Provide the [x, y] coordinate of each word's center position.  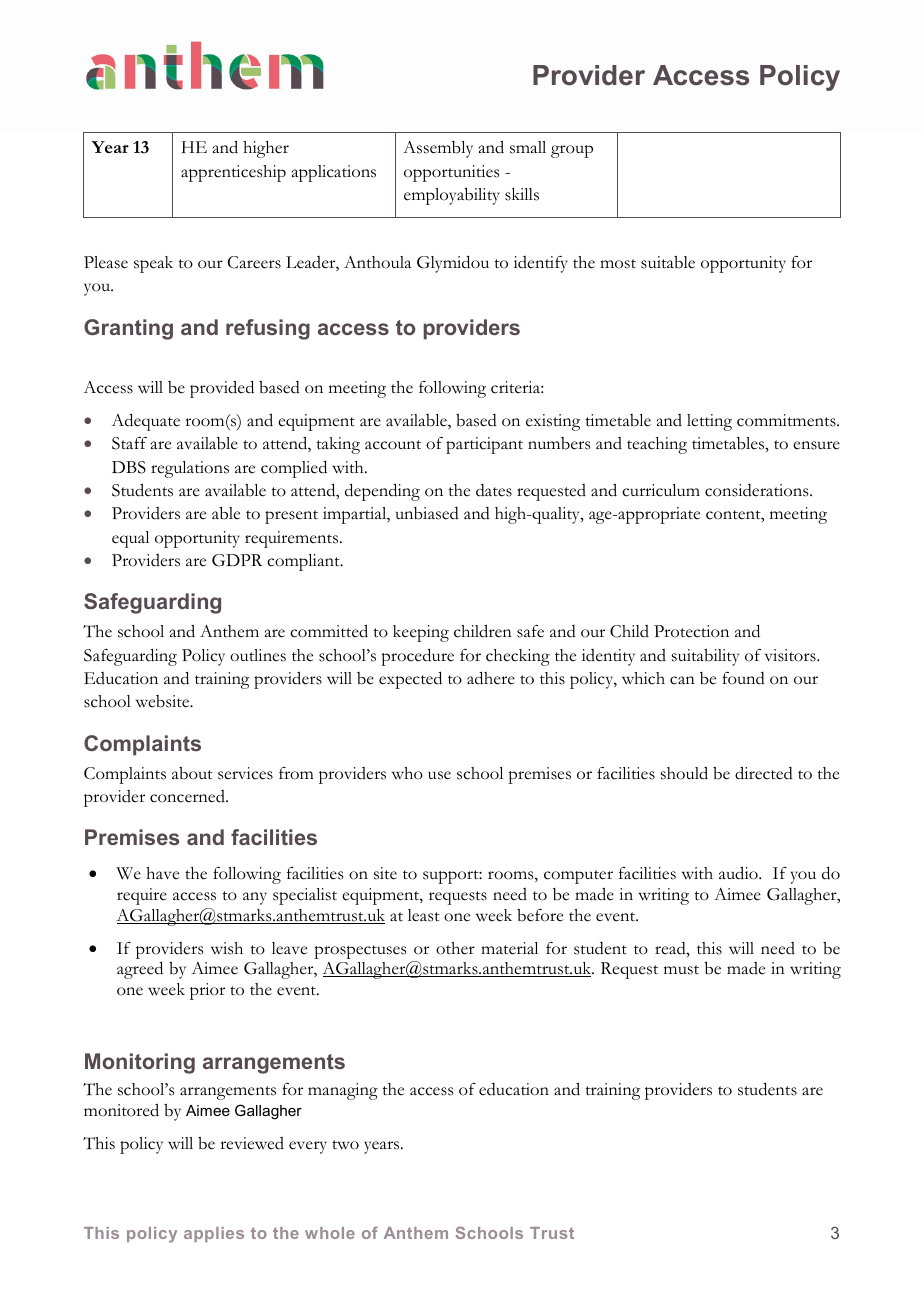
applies [214, 1234]
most [618, 264]
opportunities [451, 173]
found [743, 678]
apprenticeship [233, 173]
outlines [258, 655]
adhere [491, 678]
